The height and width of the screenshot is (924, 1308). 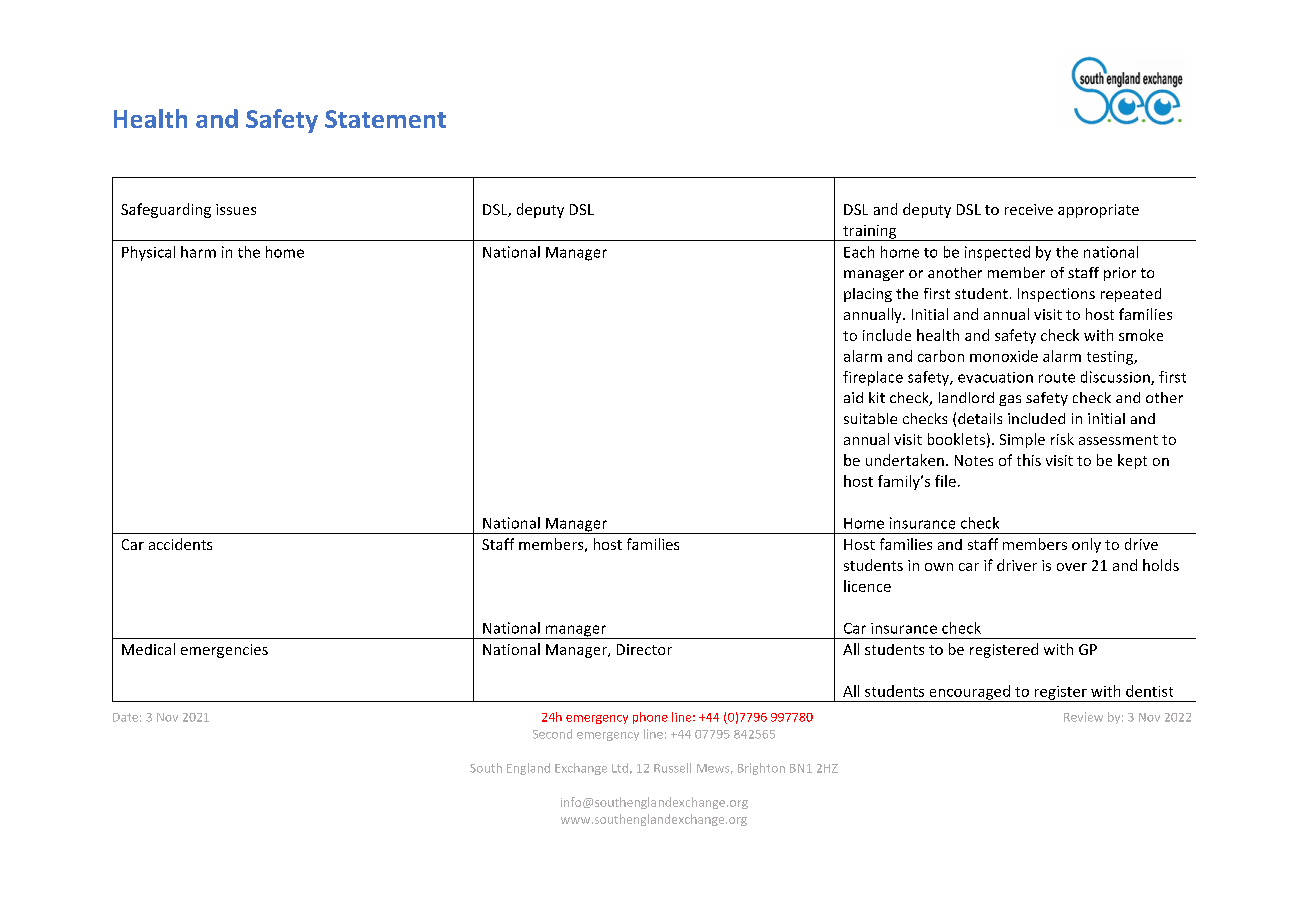 I want to click on Review, so click(x=1083, y=717).
